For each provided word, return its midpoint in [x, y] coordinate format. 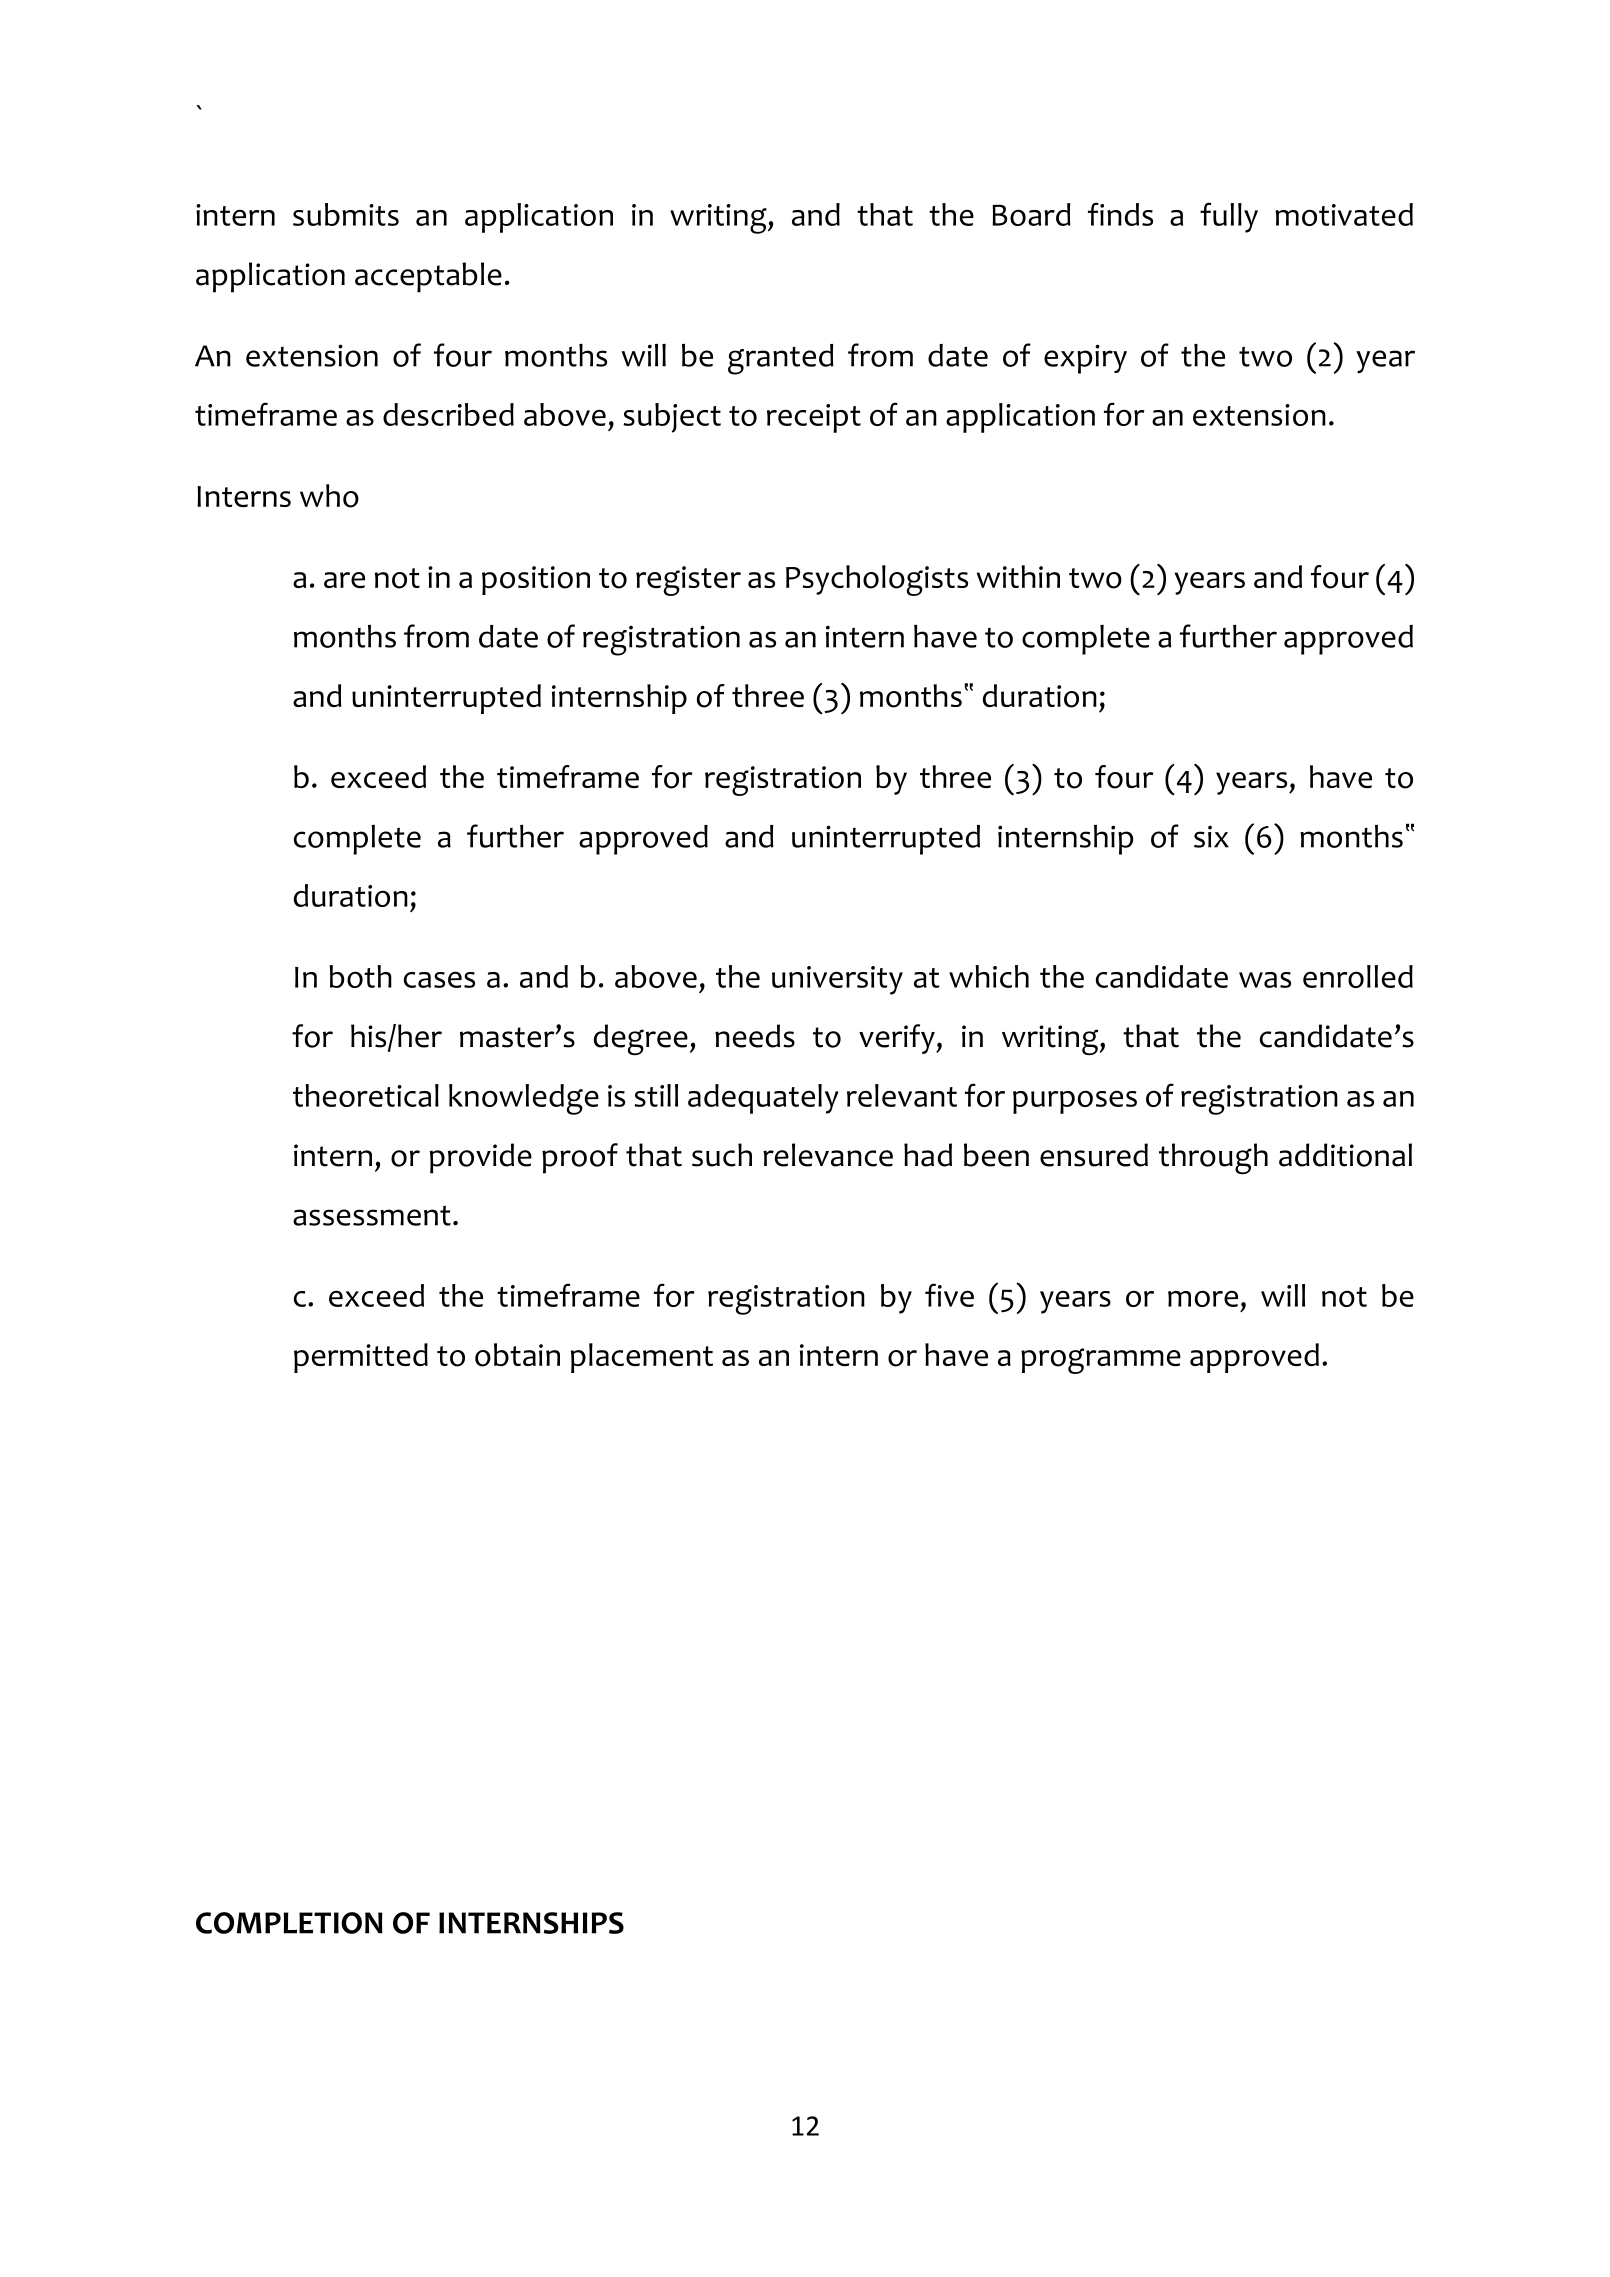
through [1213, 1158]
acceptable [428, 277]
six [1211, 836]
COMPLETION [289, 1923]
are [344, 580]
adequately [763, 1099]
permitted [361, 1358]
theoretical [366, 1095]
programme [1101, 1361]
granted [781, 359]
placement [642, 1358]
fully [1229, 217]
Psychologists [877, 580]
